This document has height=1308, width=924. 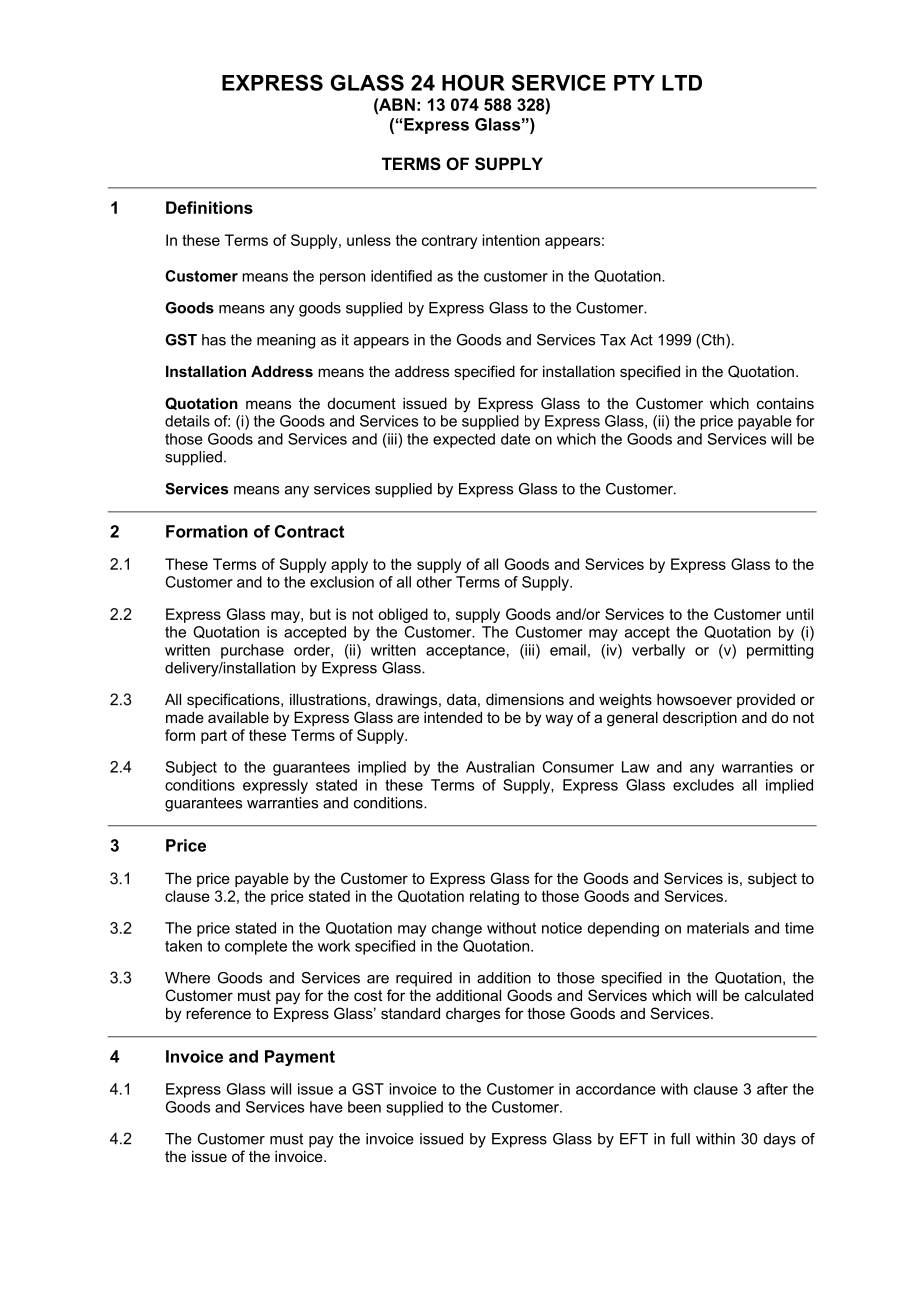 What do you see at coordinates (515, 439) in the document?
I see `date` at bounding box center [515, 439].
